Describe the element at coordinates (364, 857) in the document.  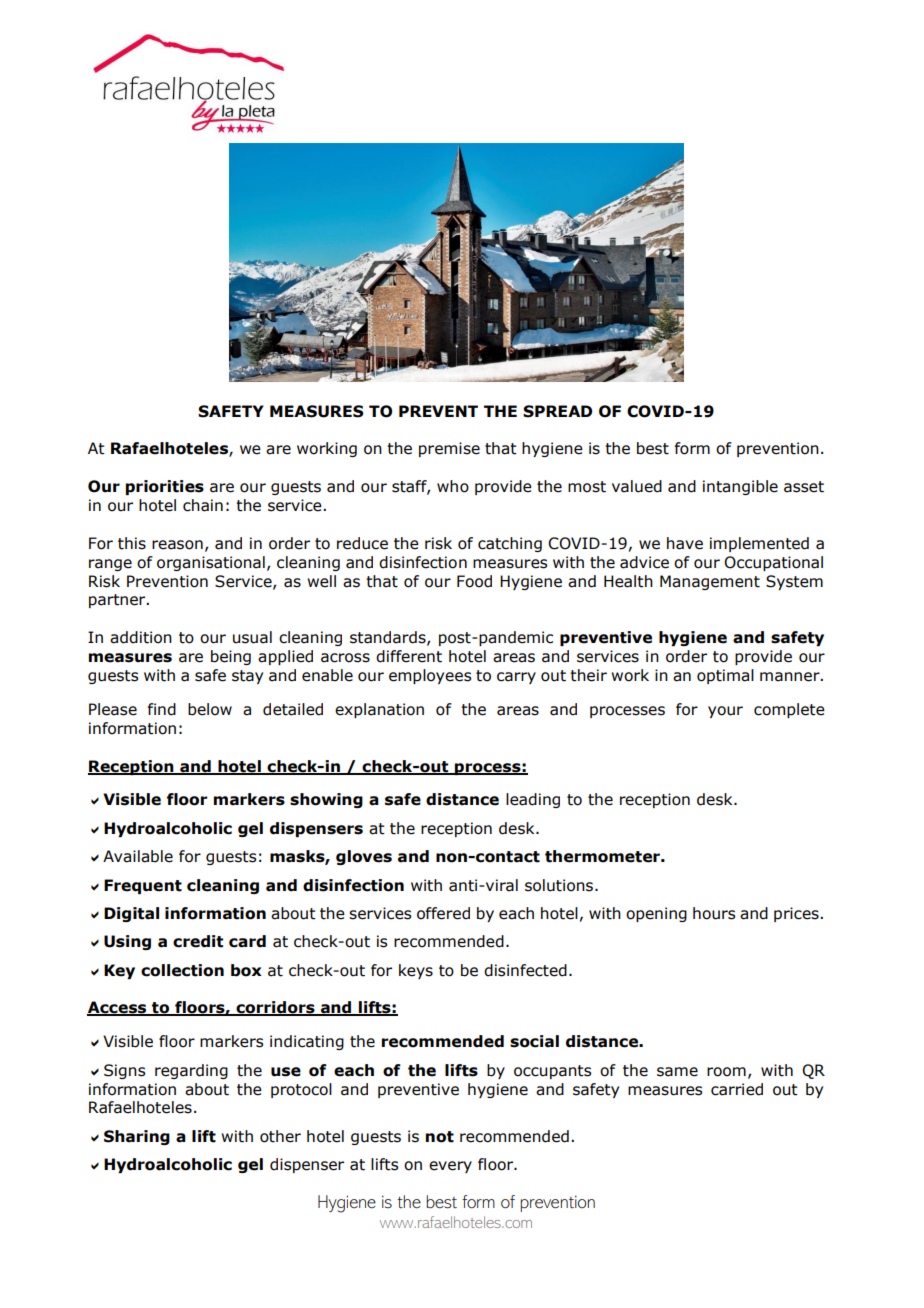
I see `gloves` at that location.
